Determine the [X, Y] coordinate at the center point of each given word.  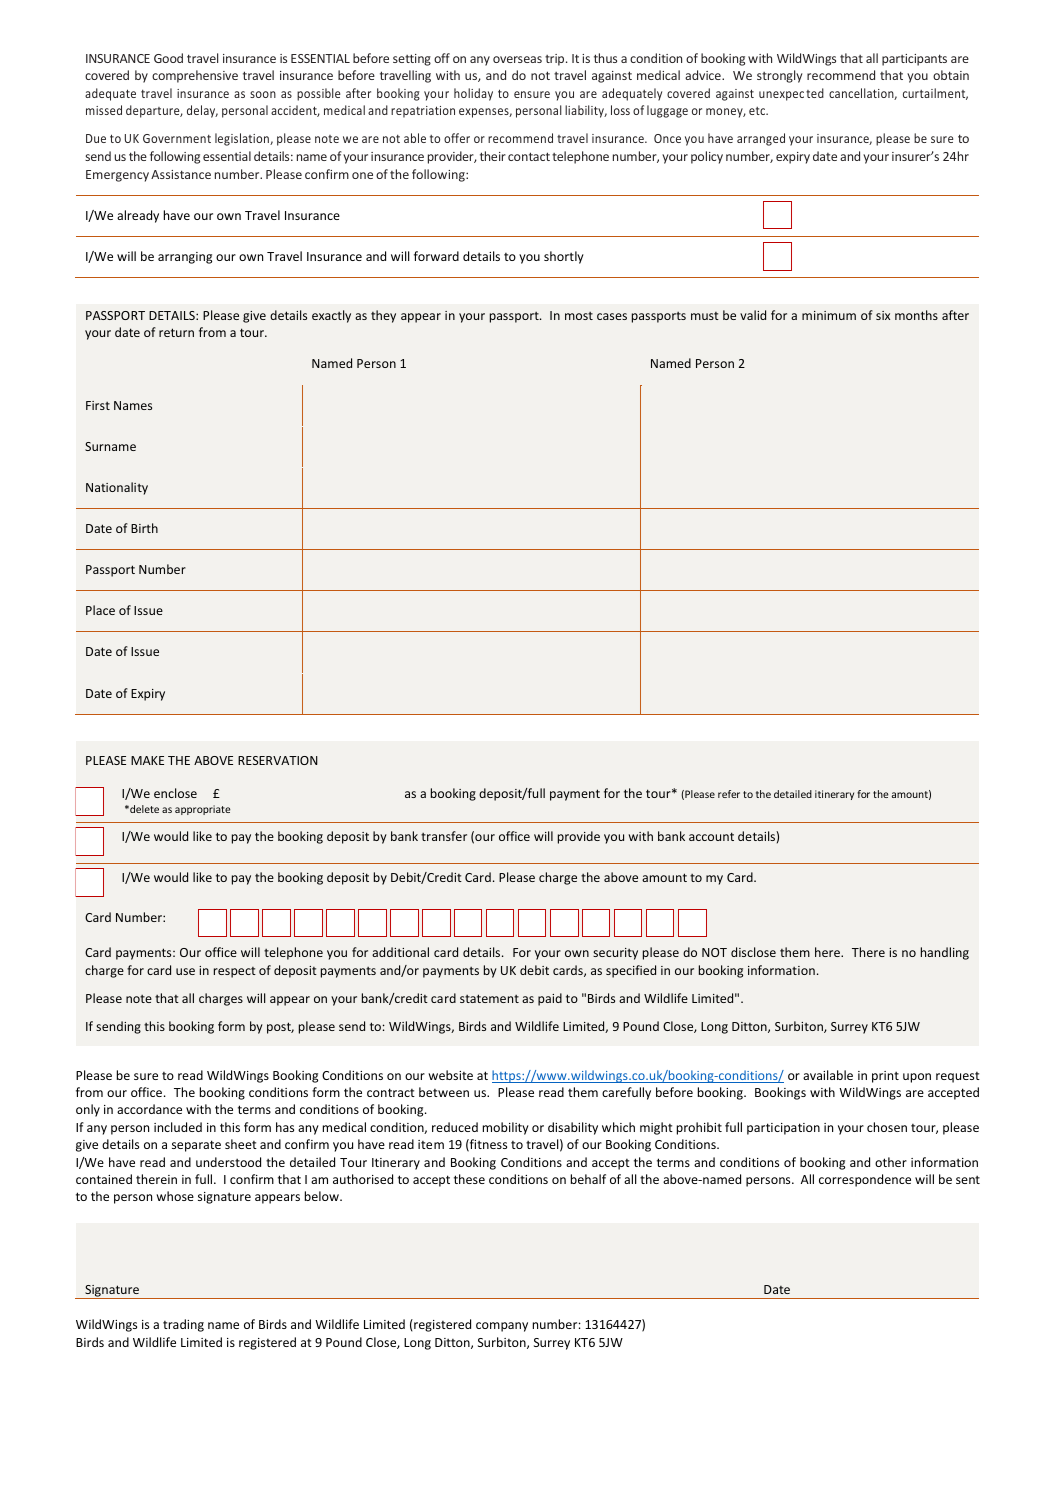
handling [945, 953]
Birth [144, 528]
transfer [444, 836]
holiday [473, 94]
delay [202, 111]
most [579, 316]
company [502, 1327]
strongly [780, 76]
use [185, 971]
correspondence [865, 1180]
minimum [829, 315]
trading [183, 1325]
